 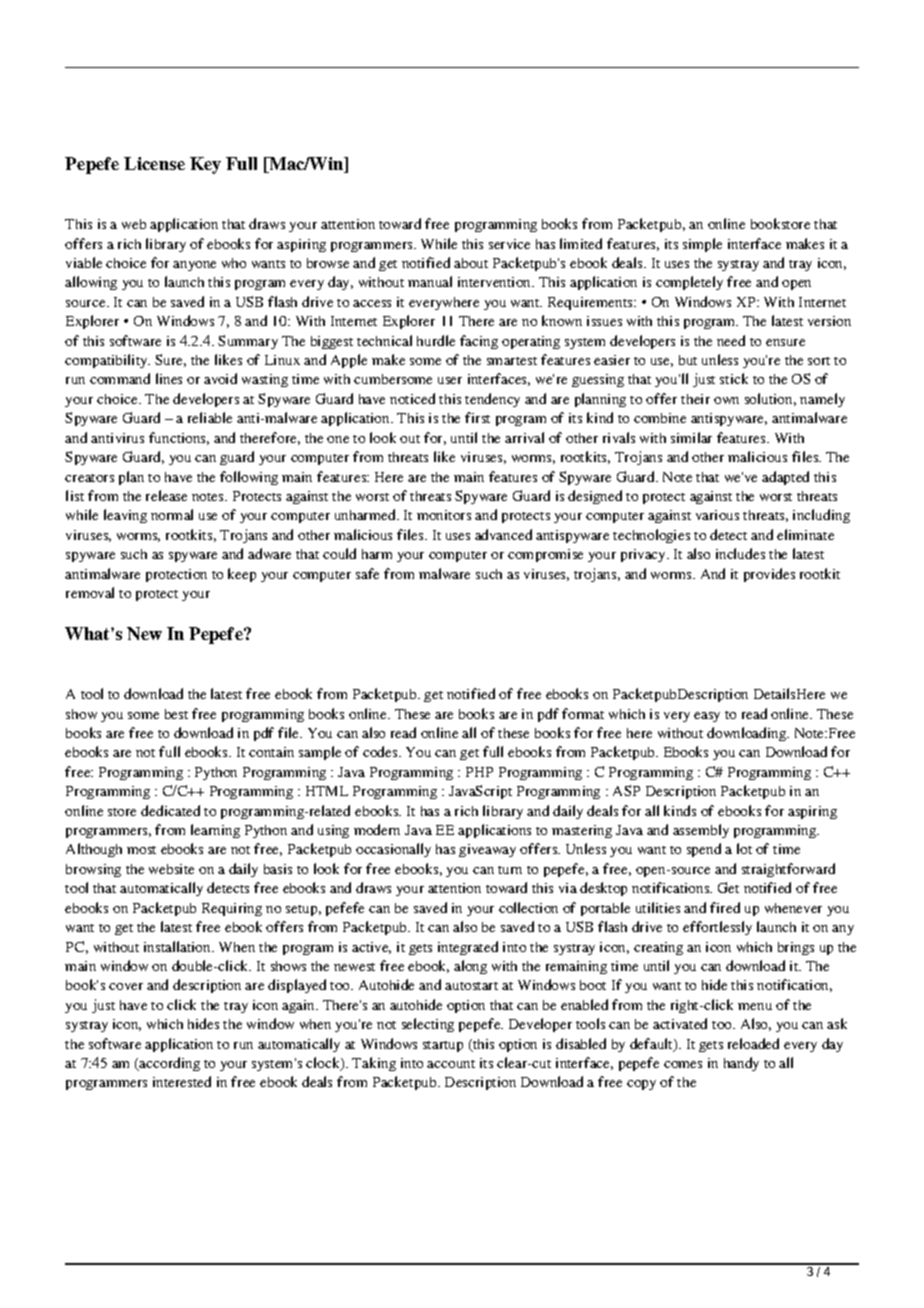 I want to click on best, so click(x=176, y=714).
